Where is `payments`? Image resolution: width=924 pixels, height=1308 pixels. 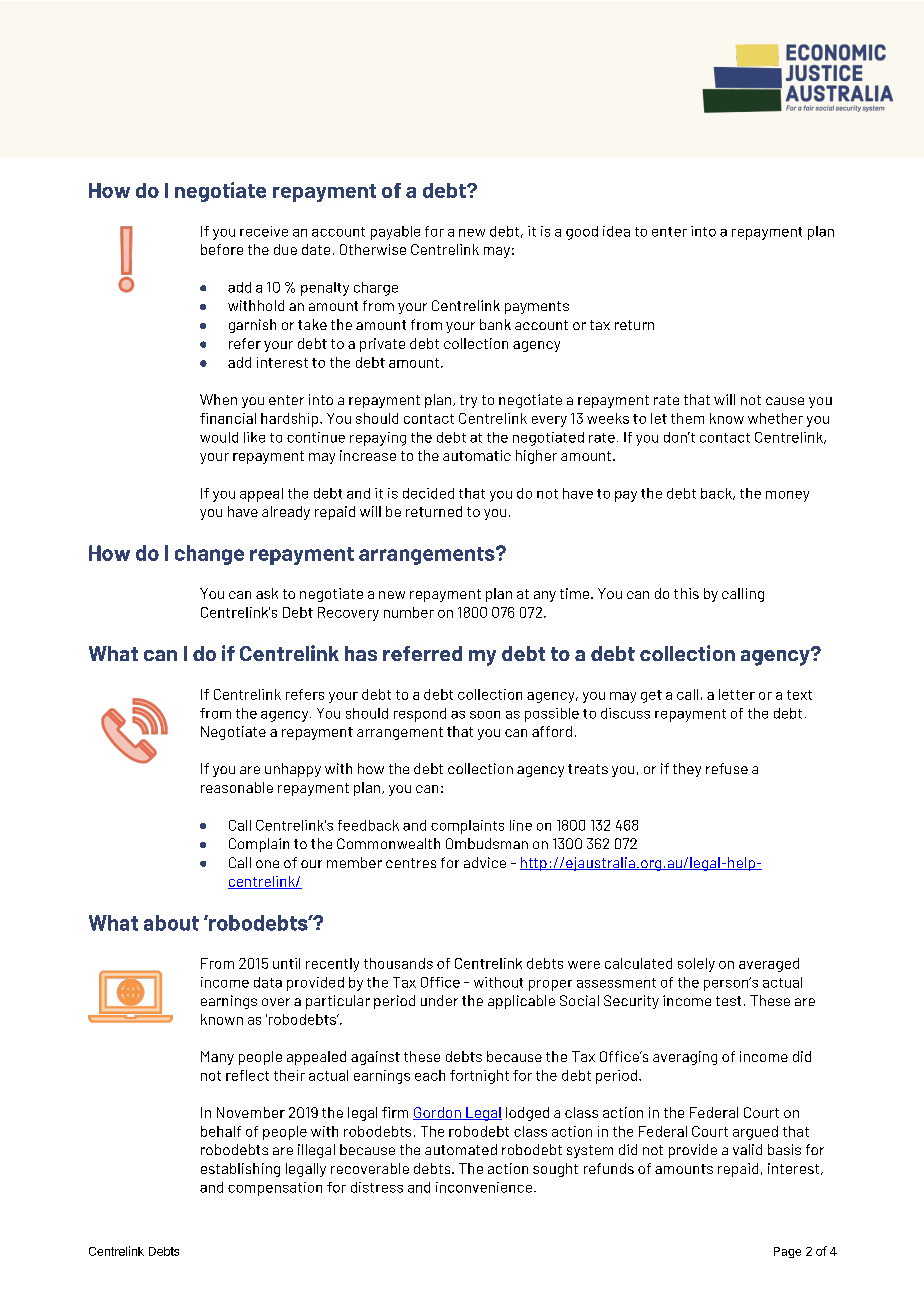
payments is located at coordinates (537, 307).
